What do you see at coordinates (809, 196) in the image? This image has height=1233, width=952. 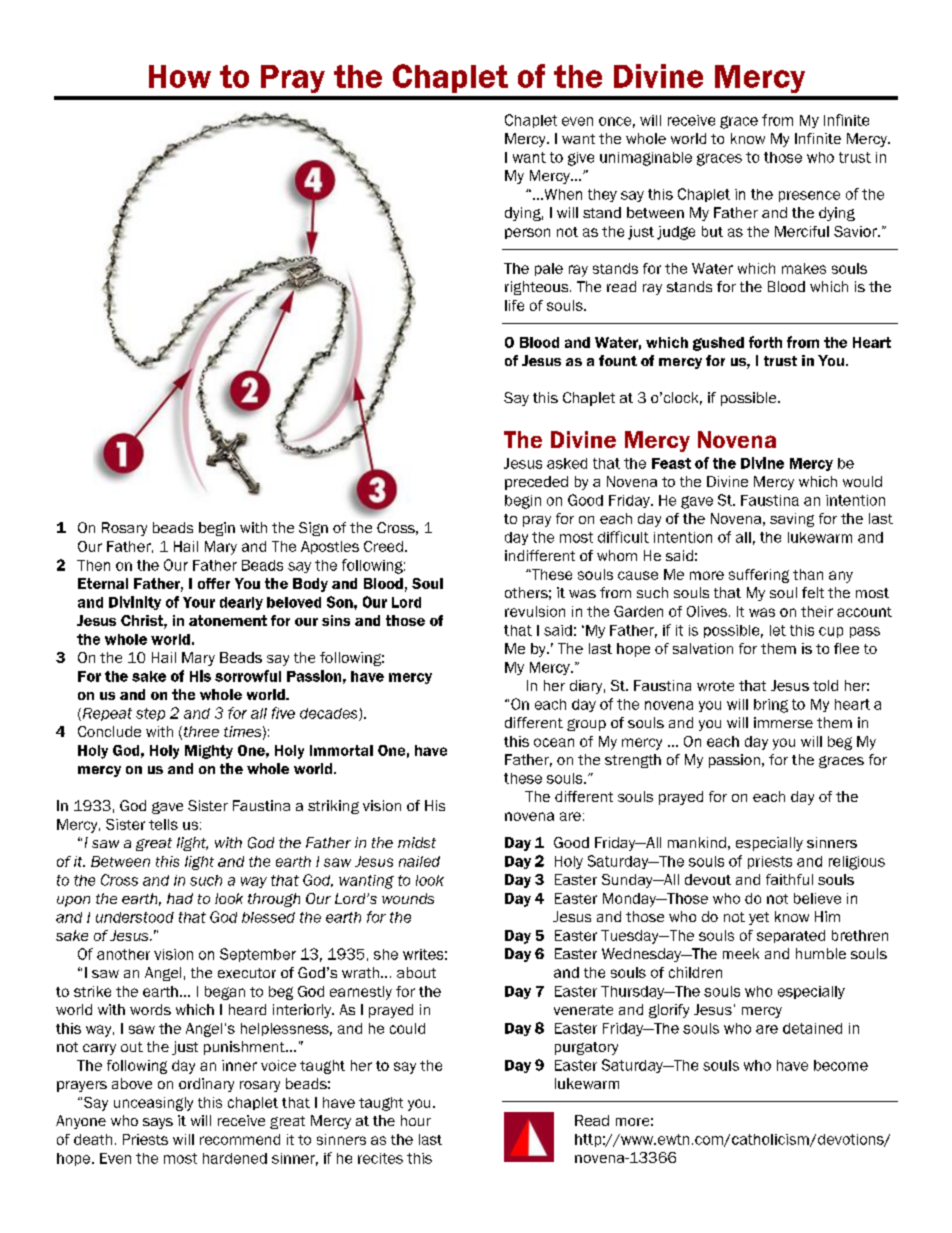 I see `presence` at bounding box center [809, 196].
